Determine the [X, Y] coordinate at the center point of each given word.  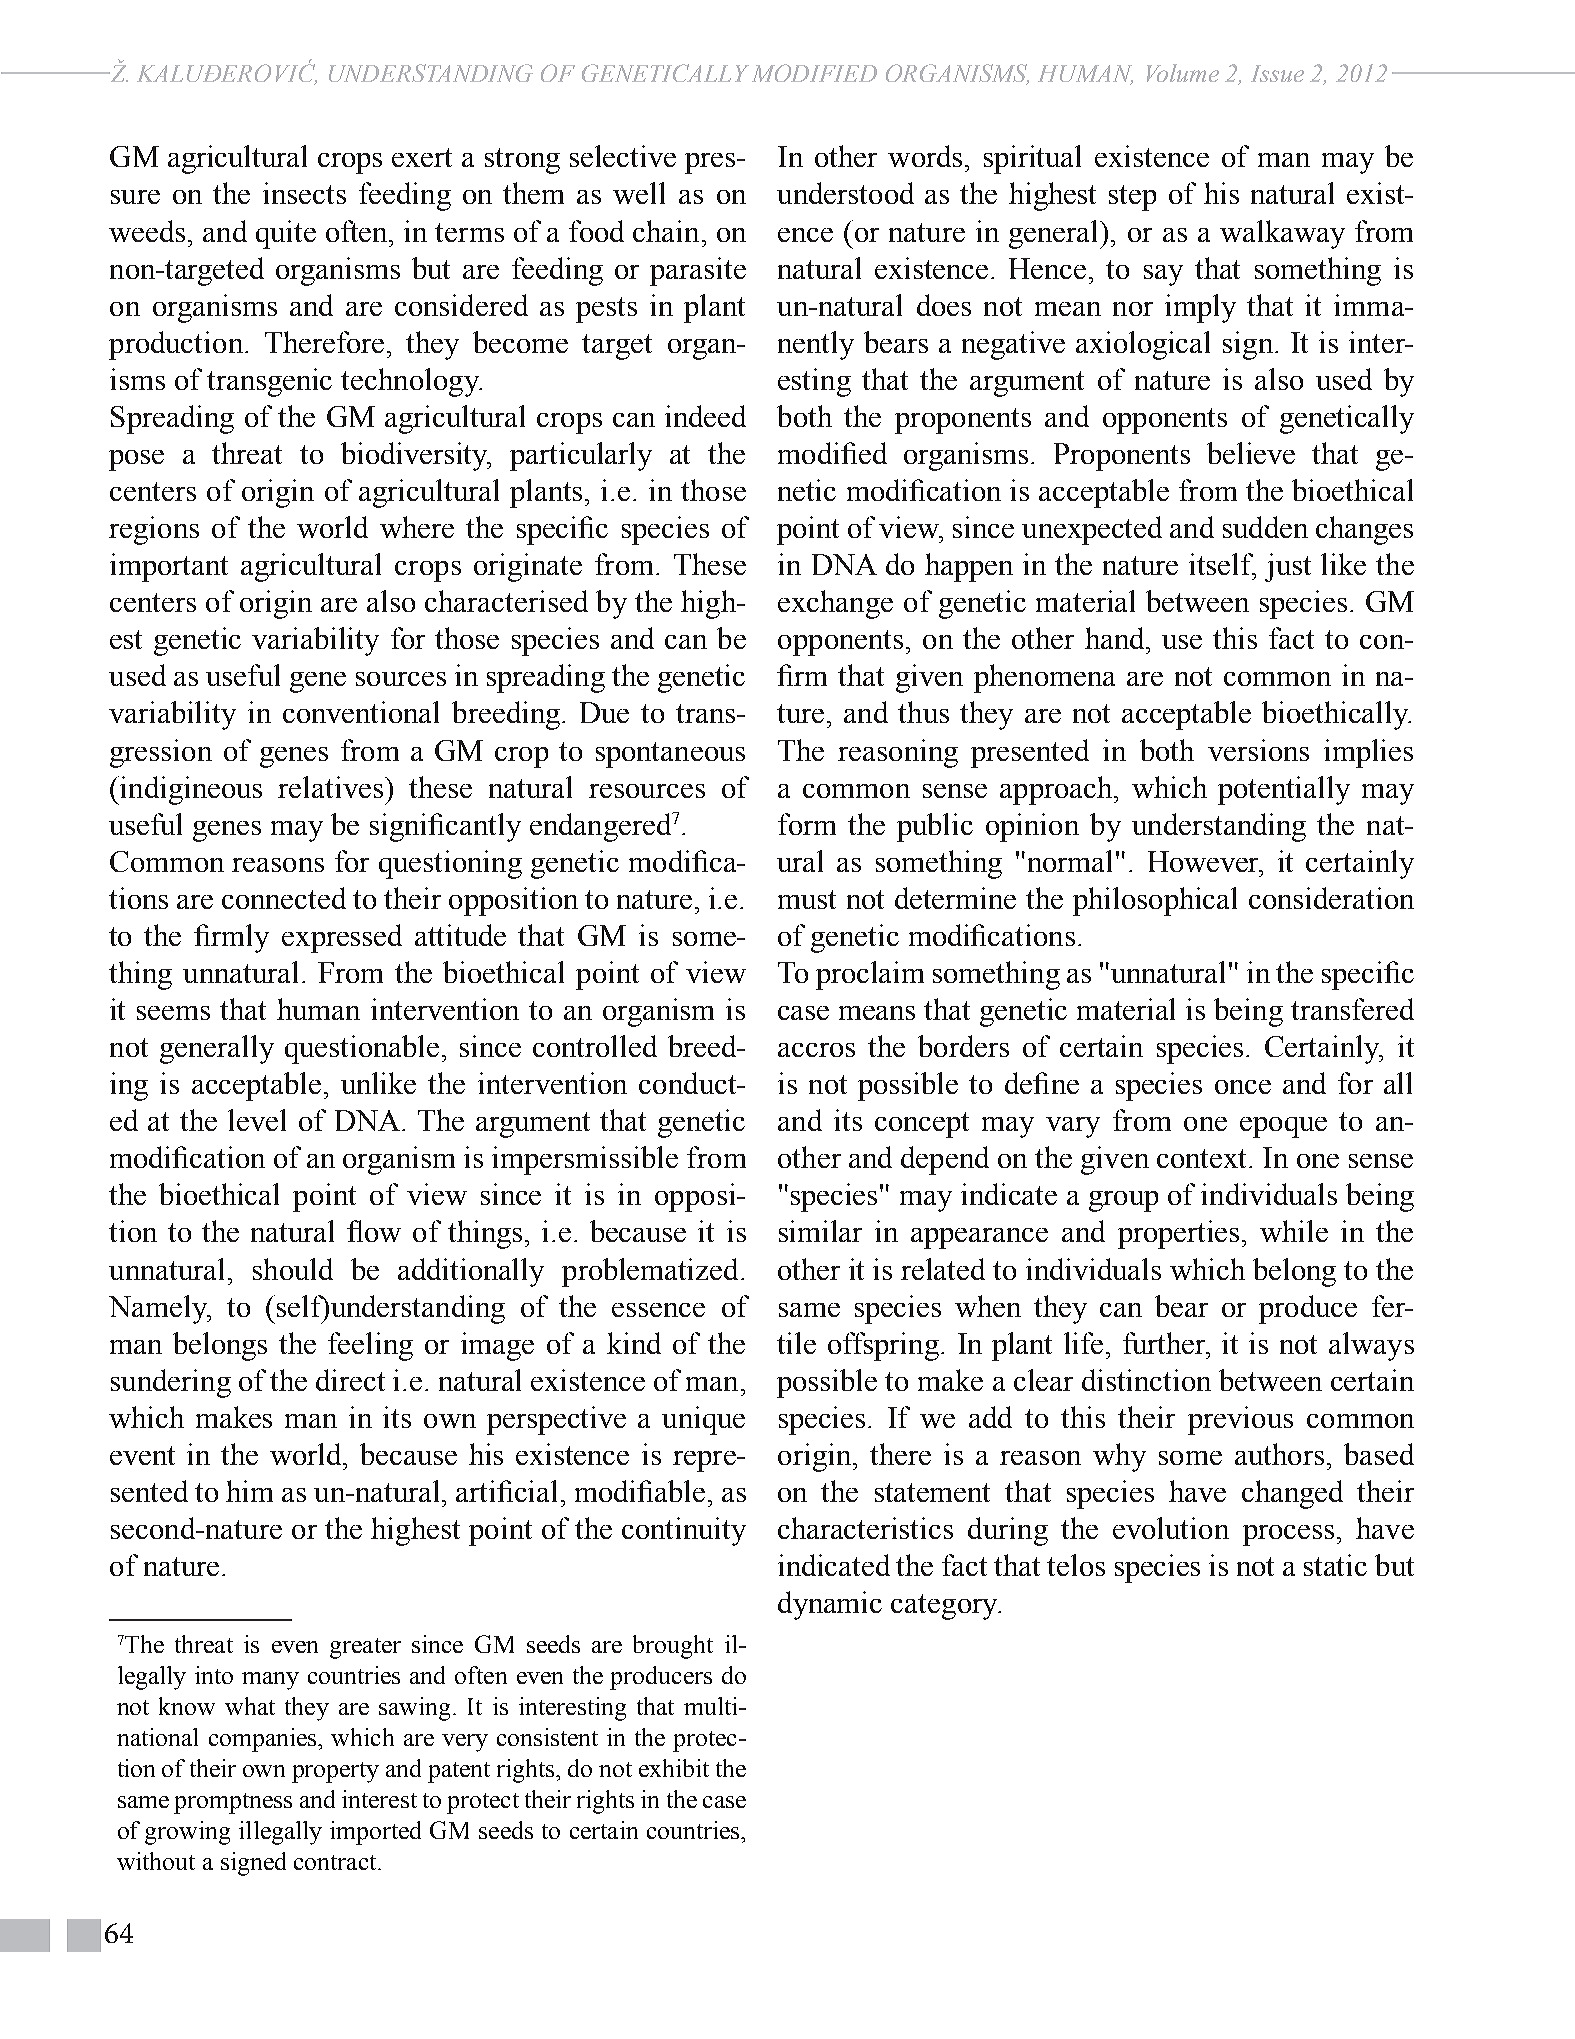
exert [422, 157]
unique [703, 1420]
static [1335, 1565]
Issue [1277, 73]
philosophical [1155, 901]
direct [350, 1380]
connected [284, 898]
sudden [1265, 527]
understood [845, 193]
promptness [233, 1803]
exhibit [674, 1768]
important [169, 567]
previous [1240, 1420]
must [807, 899]
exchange [835, 604]
